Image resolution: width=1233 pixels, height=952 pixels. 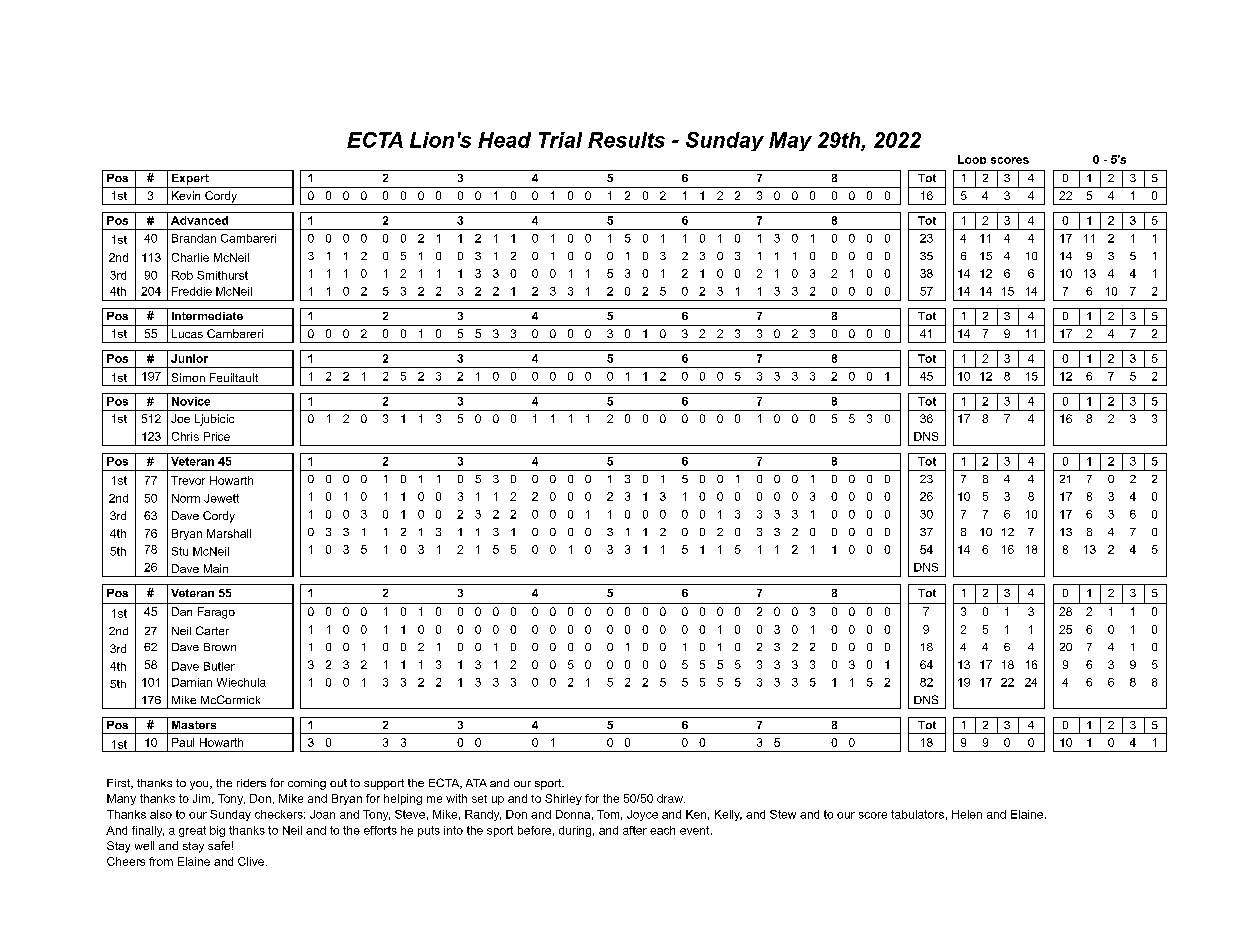 I want to click on Trial, so click(x=560, y=140).
